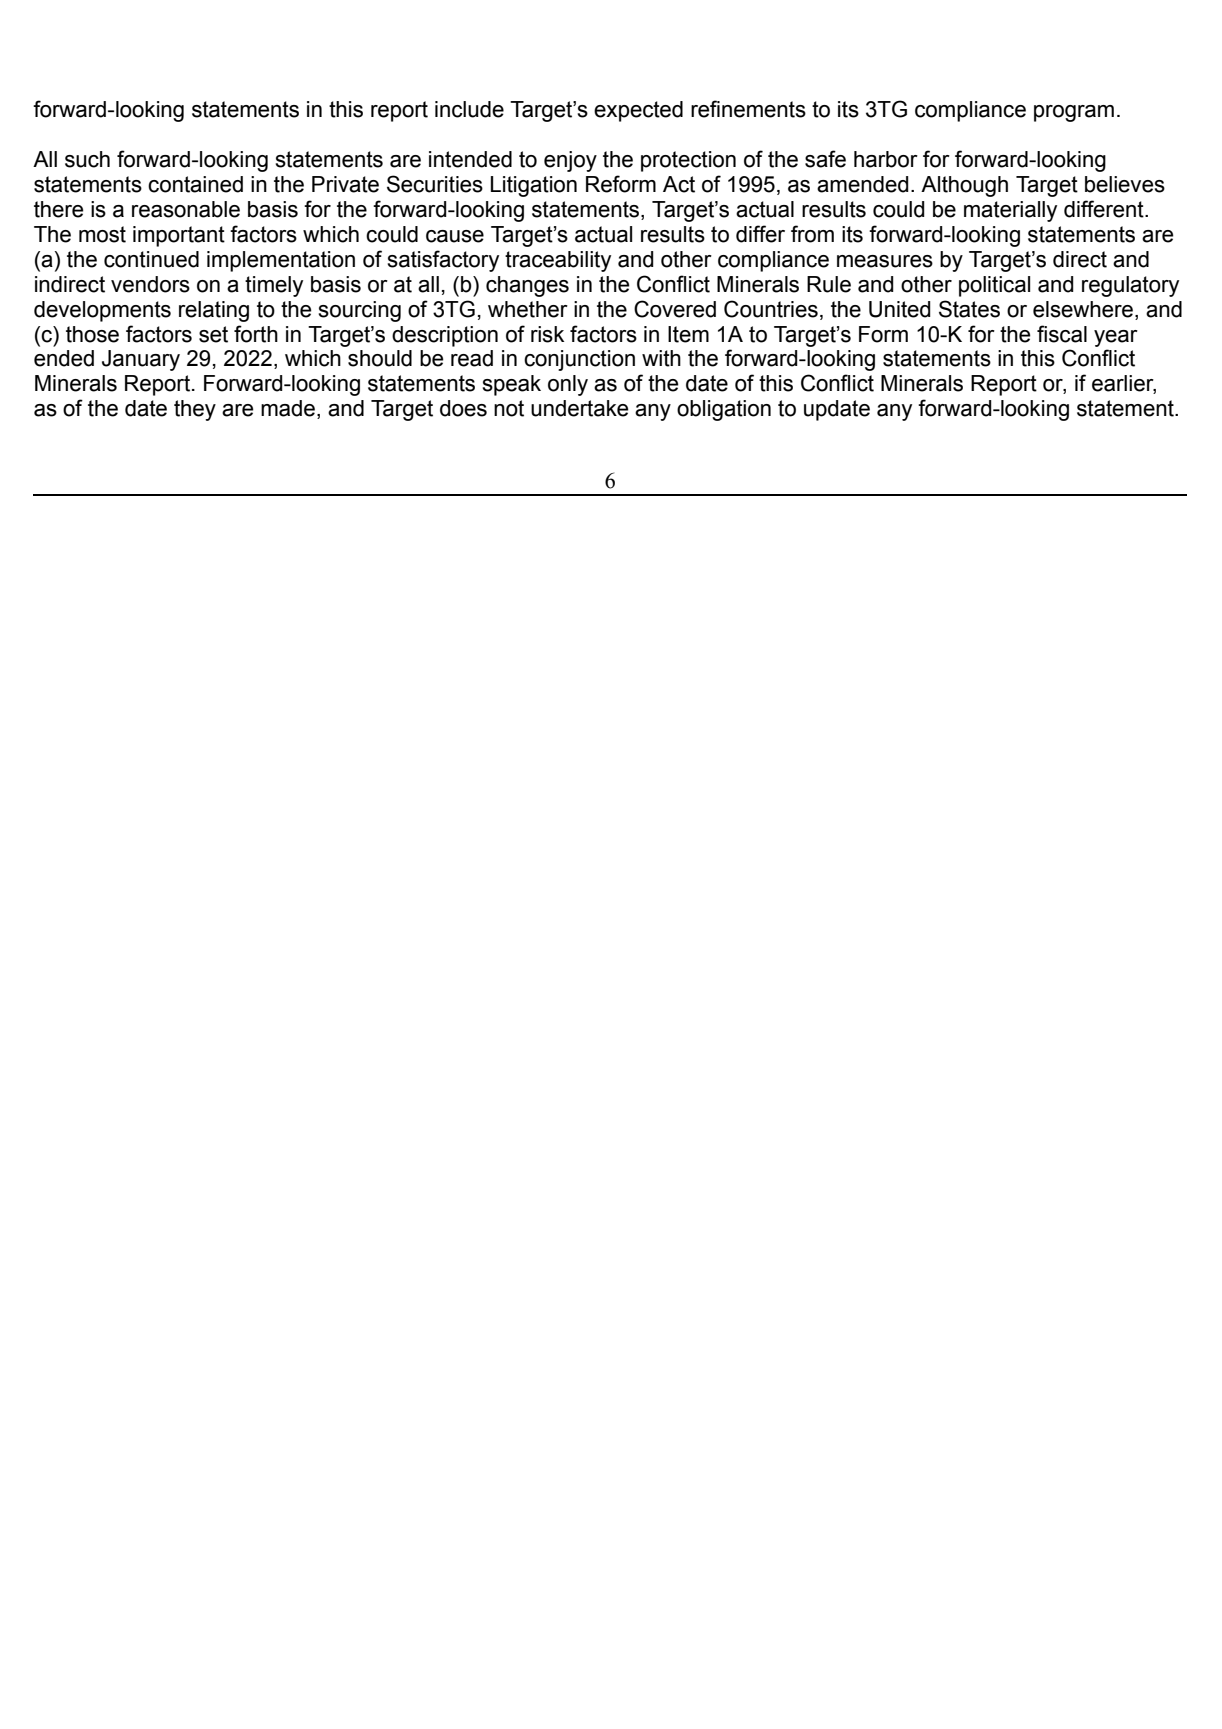 The height and width of the page is (1729, 1222). I want to click on include, so click(469, 109).
